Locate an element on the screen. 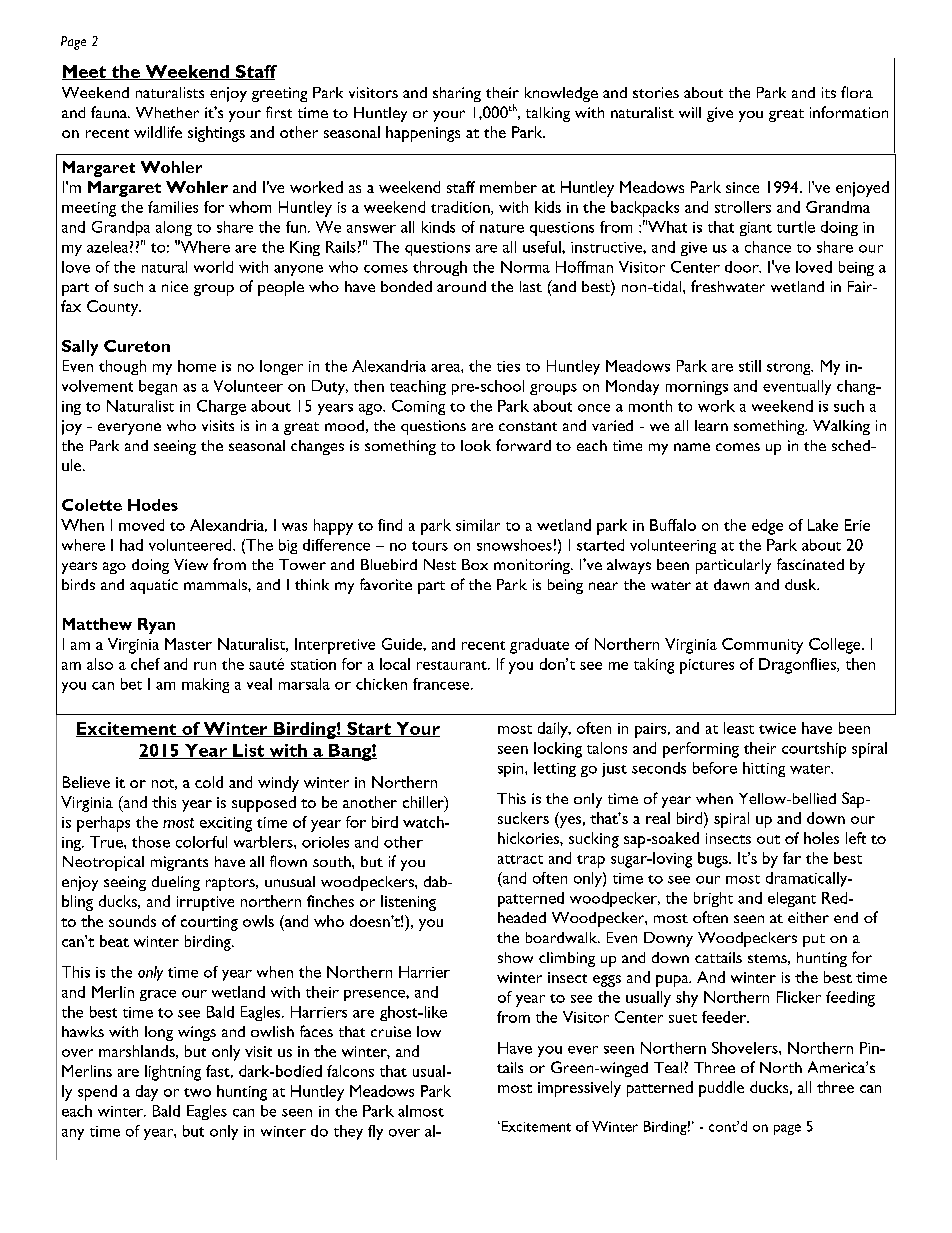  Shovelers is located at coordinates (746, 1048).
